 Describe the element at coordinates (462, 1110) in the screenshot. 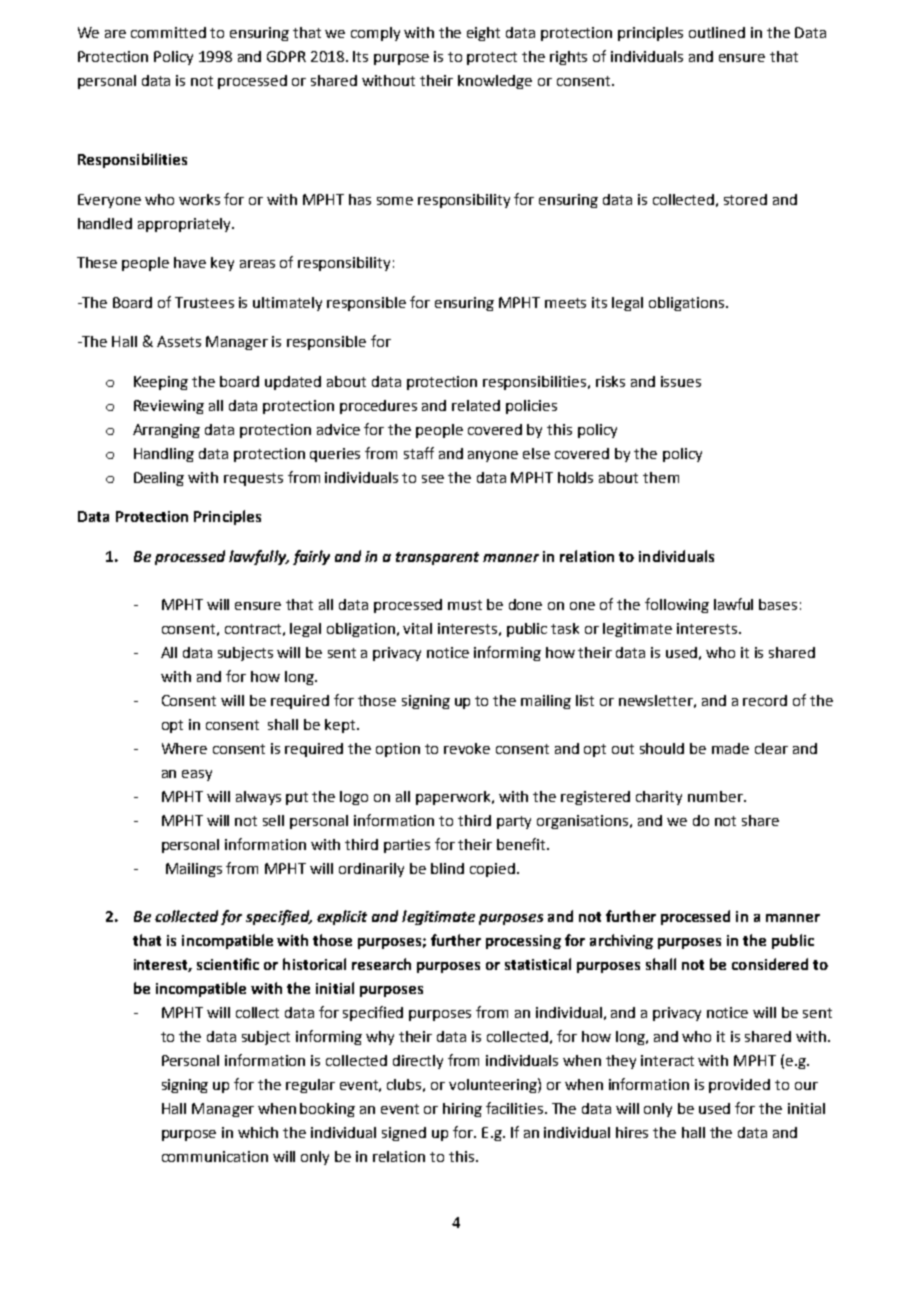

I see `hiring` at that location.
